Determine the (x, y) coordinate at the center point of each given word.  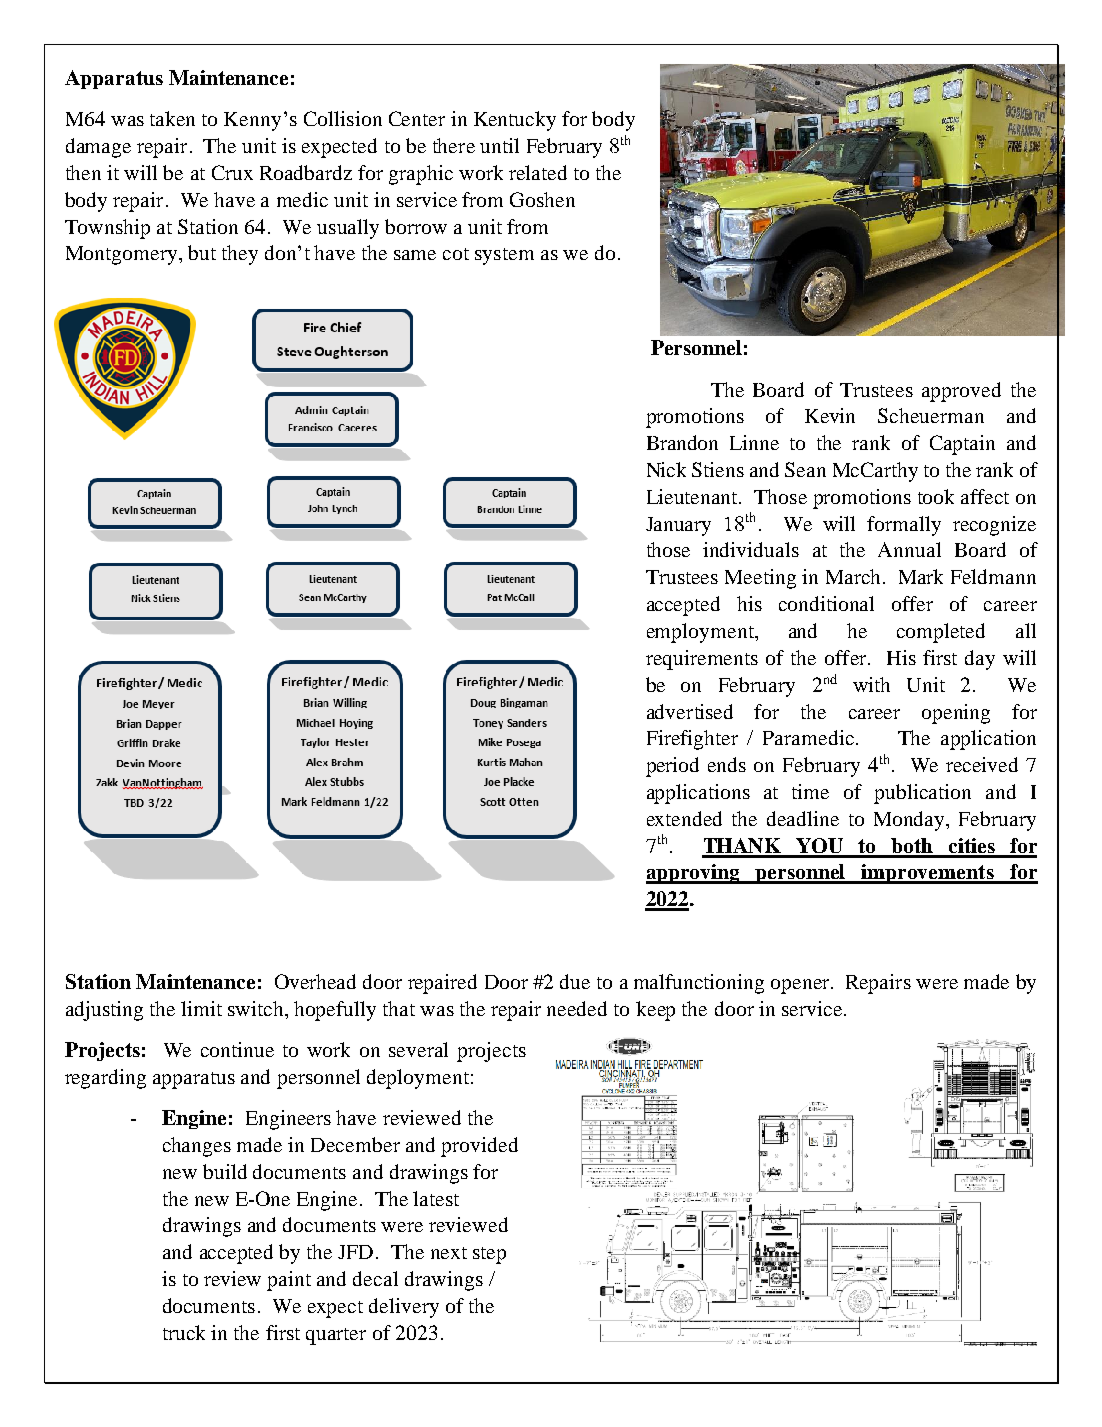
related (538, 172)
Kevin (830, 415)
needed (577, 1008)
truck (184, 1332)
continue (237, 1049)
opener (801, 986)
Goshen (542, 199)
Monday (910, 821)
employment (701, 633)
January (678, 526)
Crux (232, 172)
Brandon (682, 442)
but (202, 252)
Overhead (315, 981)
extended (684, 818)
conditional (826, 603)
